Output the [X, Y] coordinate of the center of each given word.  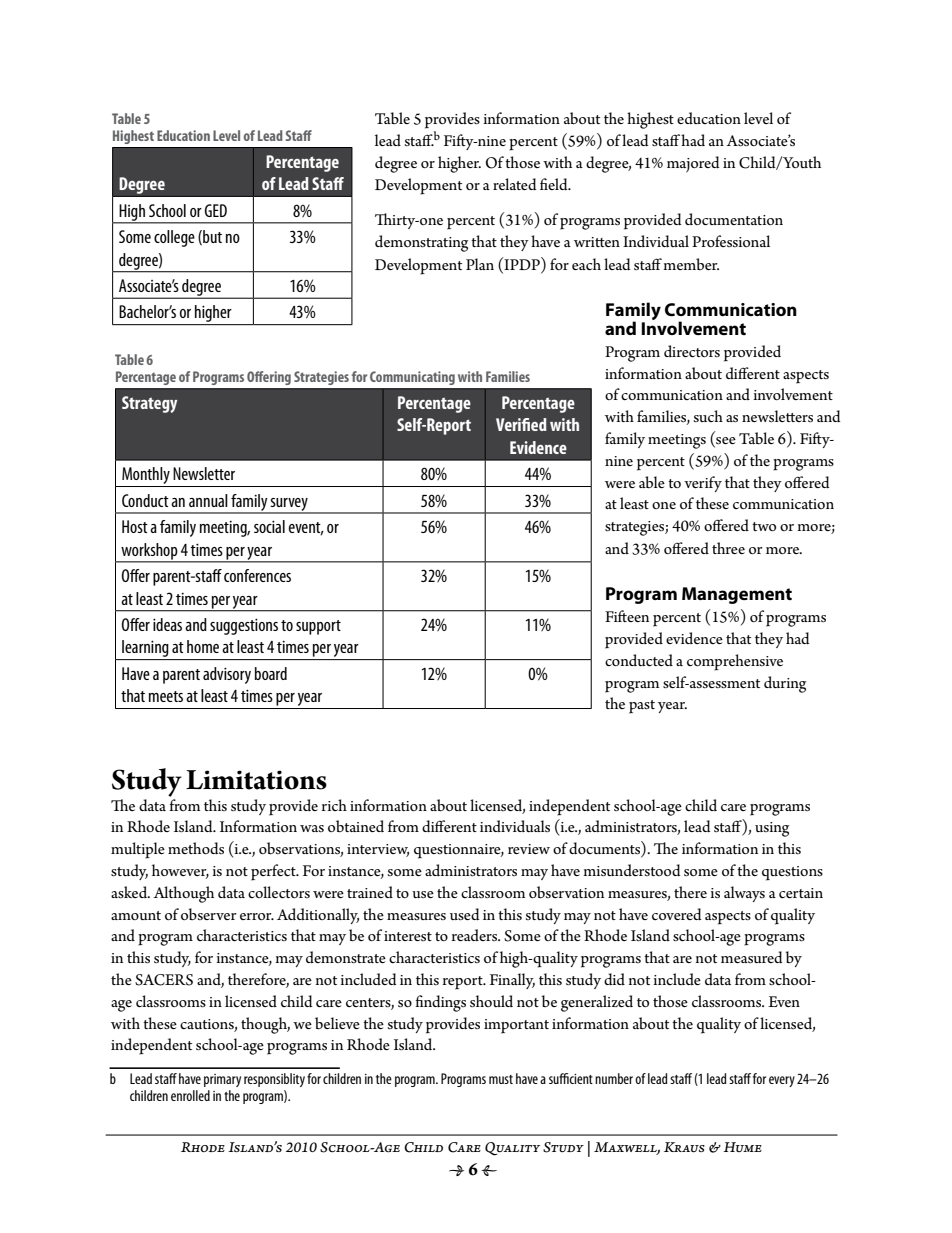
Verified [521, 424]
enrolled [190, 1095]
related [514, 184]
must [501, 1079]
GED [216, 210]
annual [208, 500]
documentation [734, 219]
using [772, 829]
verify [703, 484]
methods [196, 848]
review [529, 849]
